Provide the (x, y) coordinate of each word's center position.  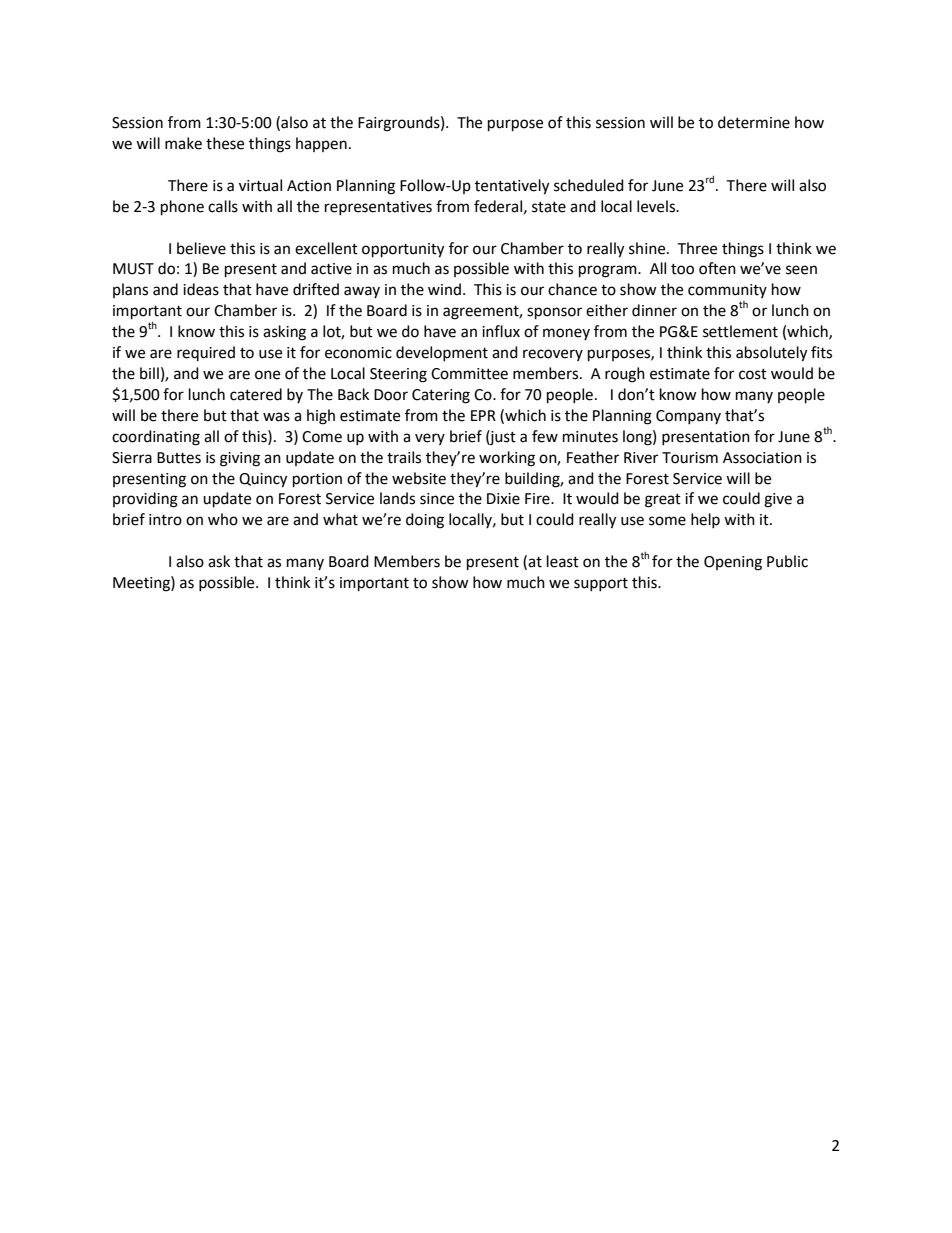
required (206, 353)
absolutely (771, 354)
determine (754, 122)
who (223, 519)
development (442, 353)
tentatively (512, 187)
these (225, 143)
